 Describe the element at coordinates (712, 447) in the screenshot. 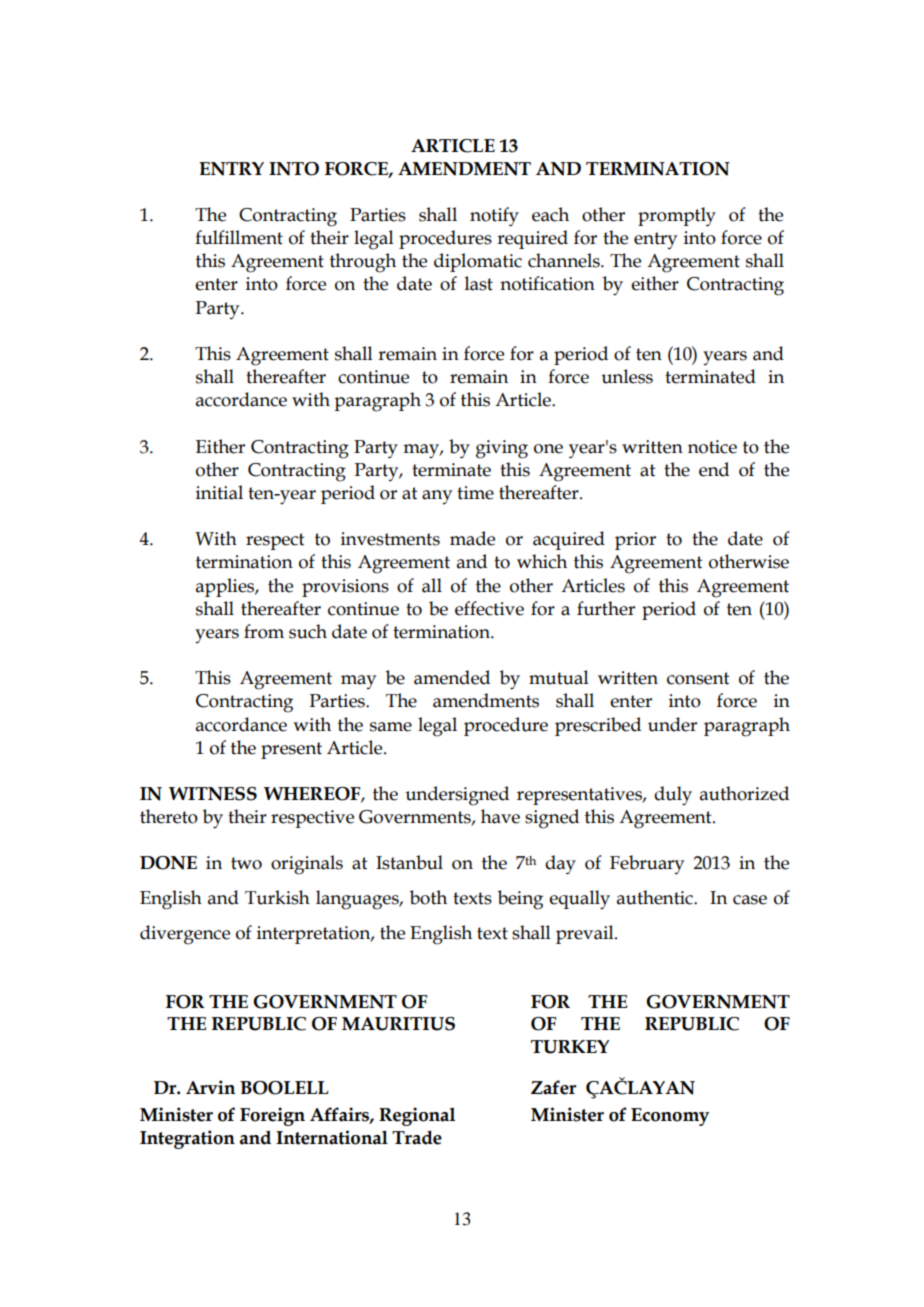

I see `notice` at that location.
